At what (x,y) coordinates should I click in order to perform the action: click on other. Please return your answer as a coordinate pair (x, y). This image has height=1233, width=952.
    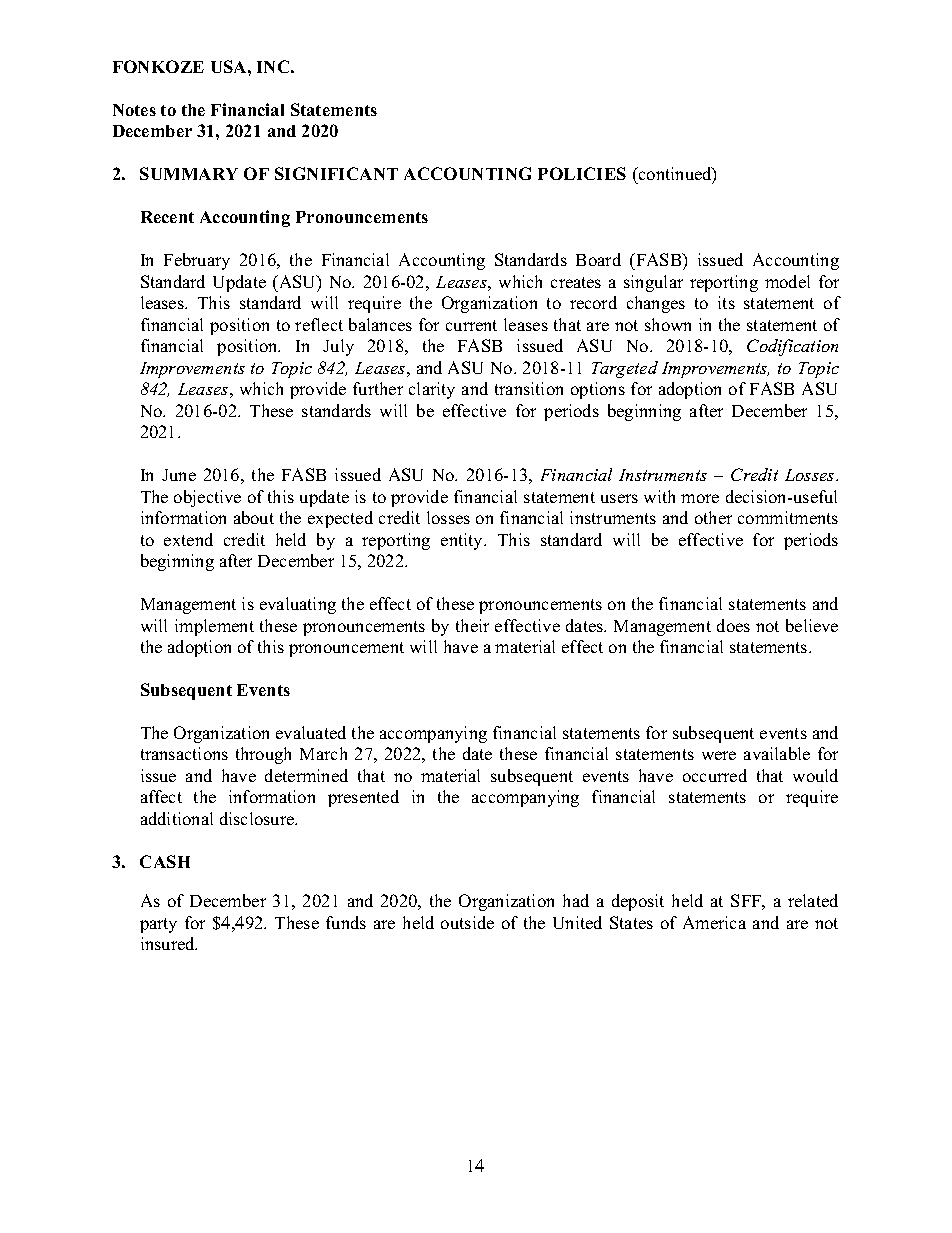
    Looking at the image, I should click on (713, 517).
